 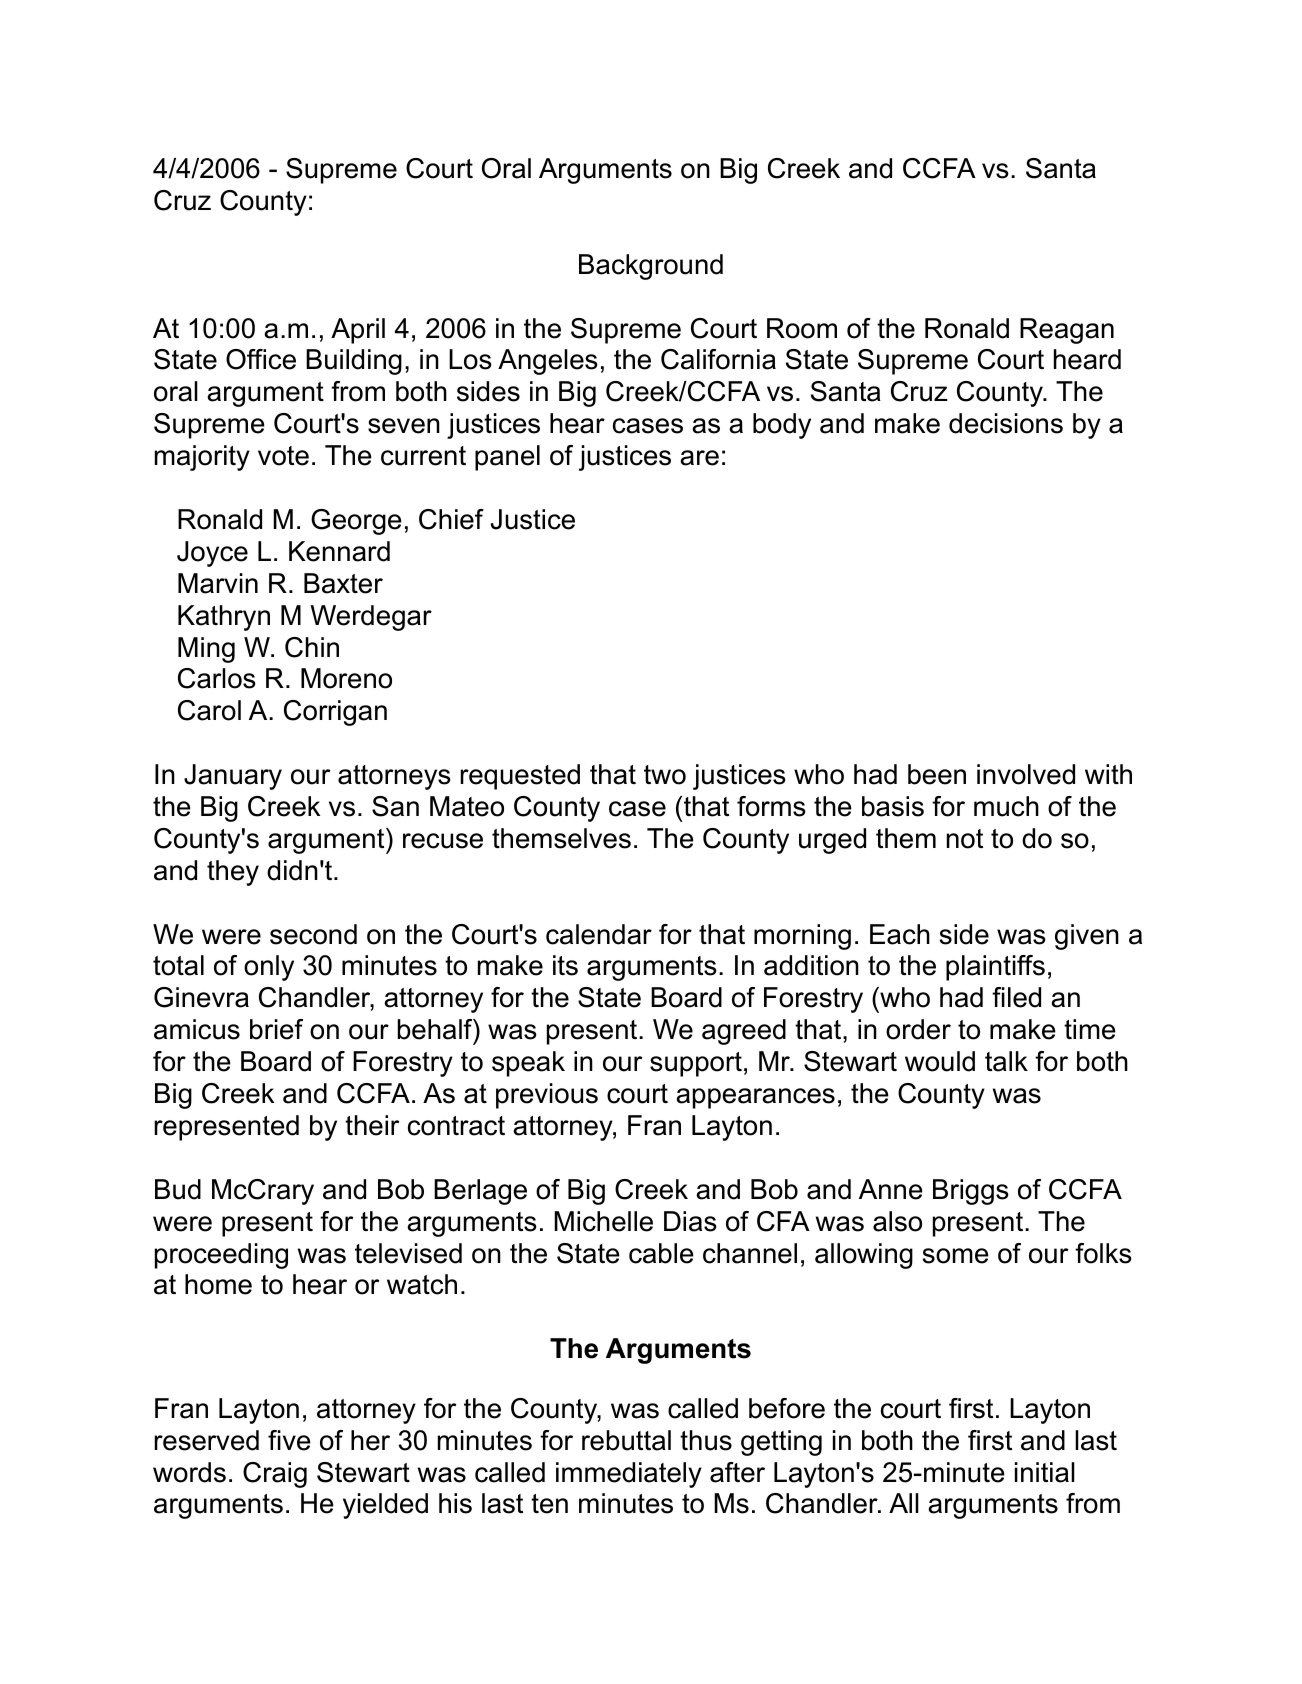 I want to click on its, so click(x=565, y=965).
